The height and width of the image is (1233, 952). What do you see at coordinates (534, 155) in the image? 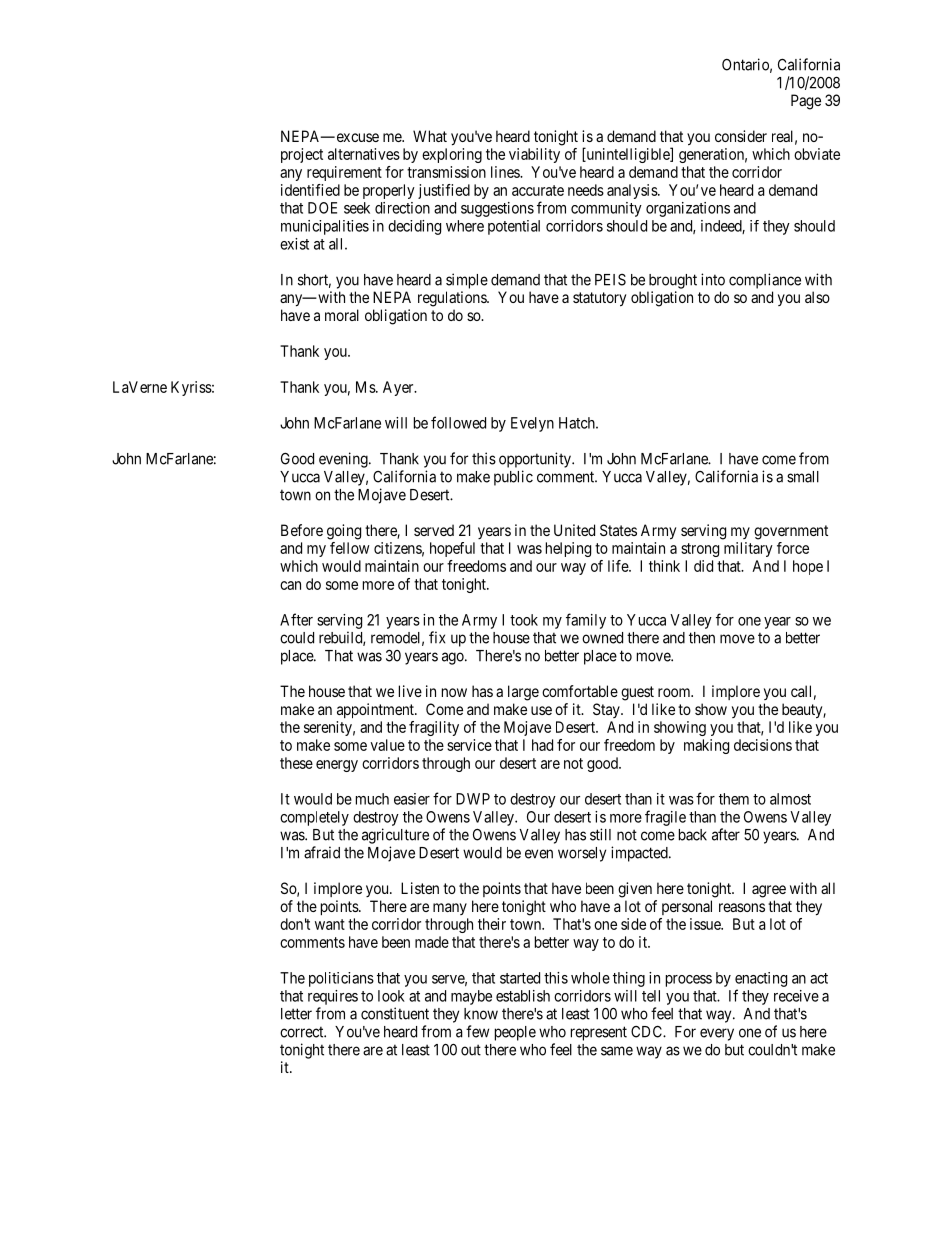
I see `viability` at bounding box center [534, 155].
